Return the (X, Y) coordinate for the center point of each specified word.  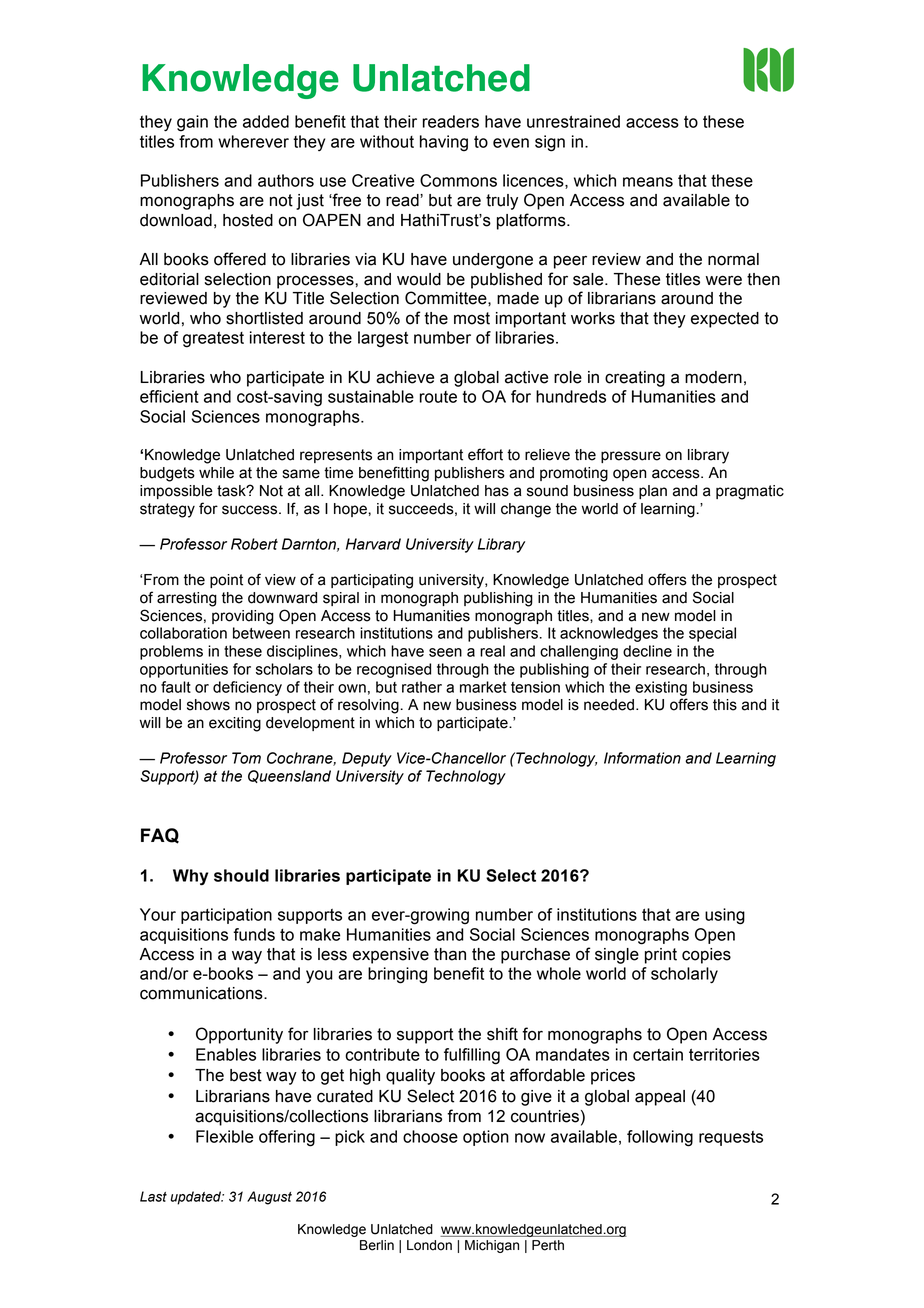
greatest (213, 340)
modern (713, 377)
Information (642, 758)
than (450, 954)
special (712, 634)
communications (202, 993)
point (226, 581)
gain (192, 123)
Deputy (367, 759)
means (648, 182)
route (438, 397)
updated (197, 1198)
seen (445, 652)
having (444, 143)
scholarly (684, 975)
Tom (246, 758)
